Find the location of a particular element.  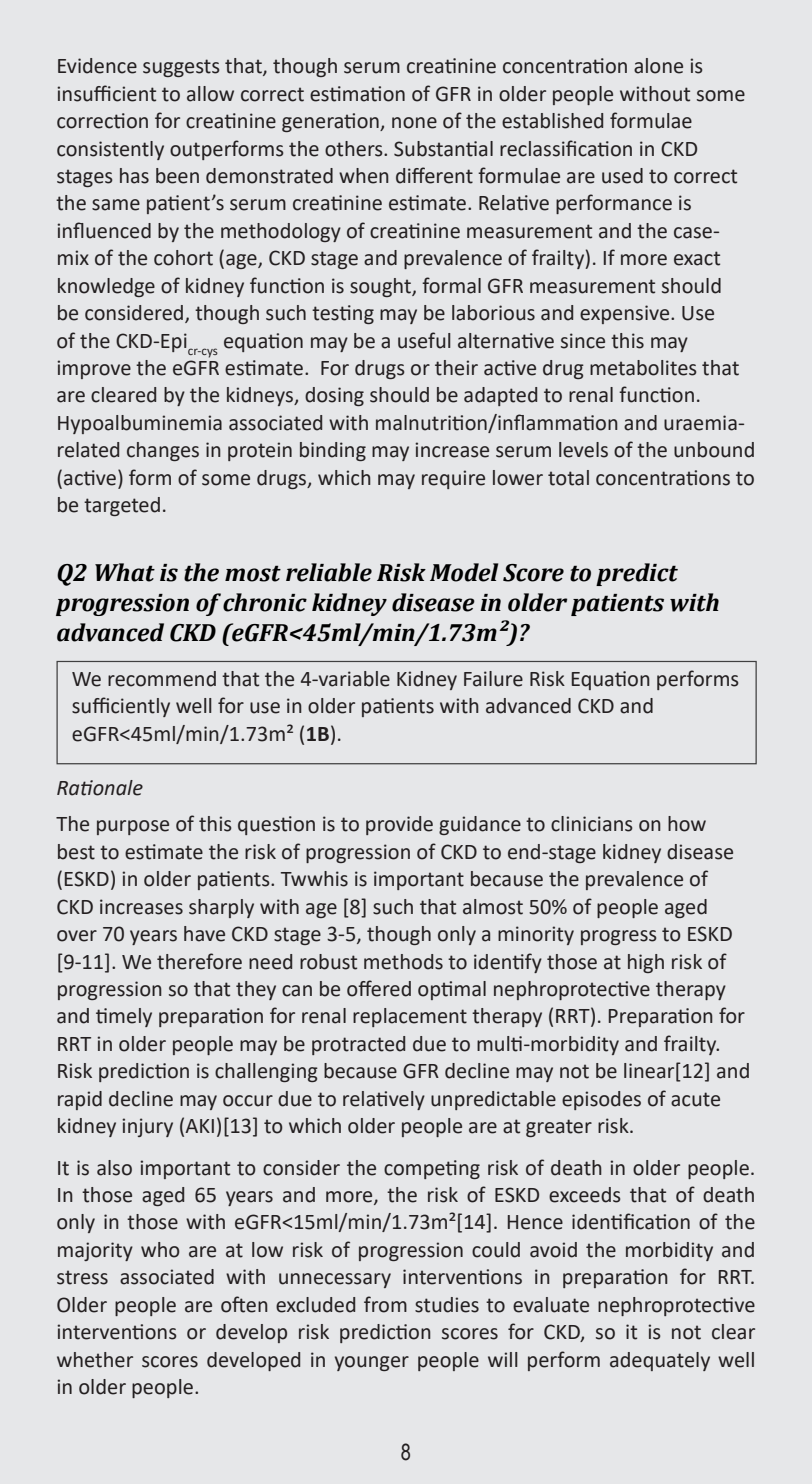

alone is located at coordinates (658, 66).
